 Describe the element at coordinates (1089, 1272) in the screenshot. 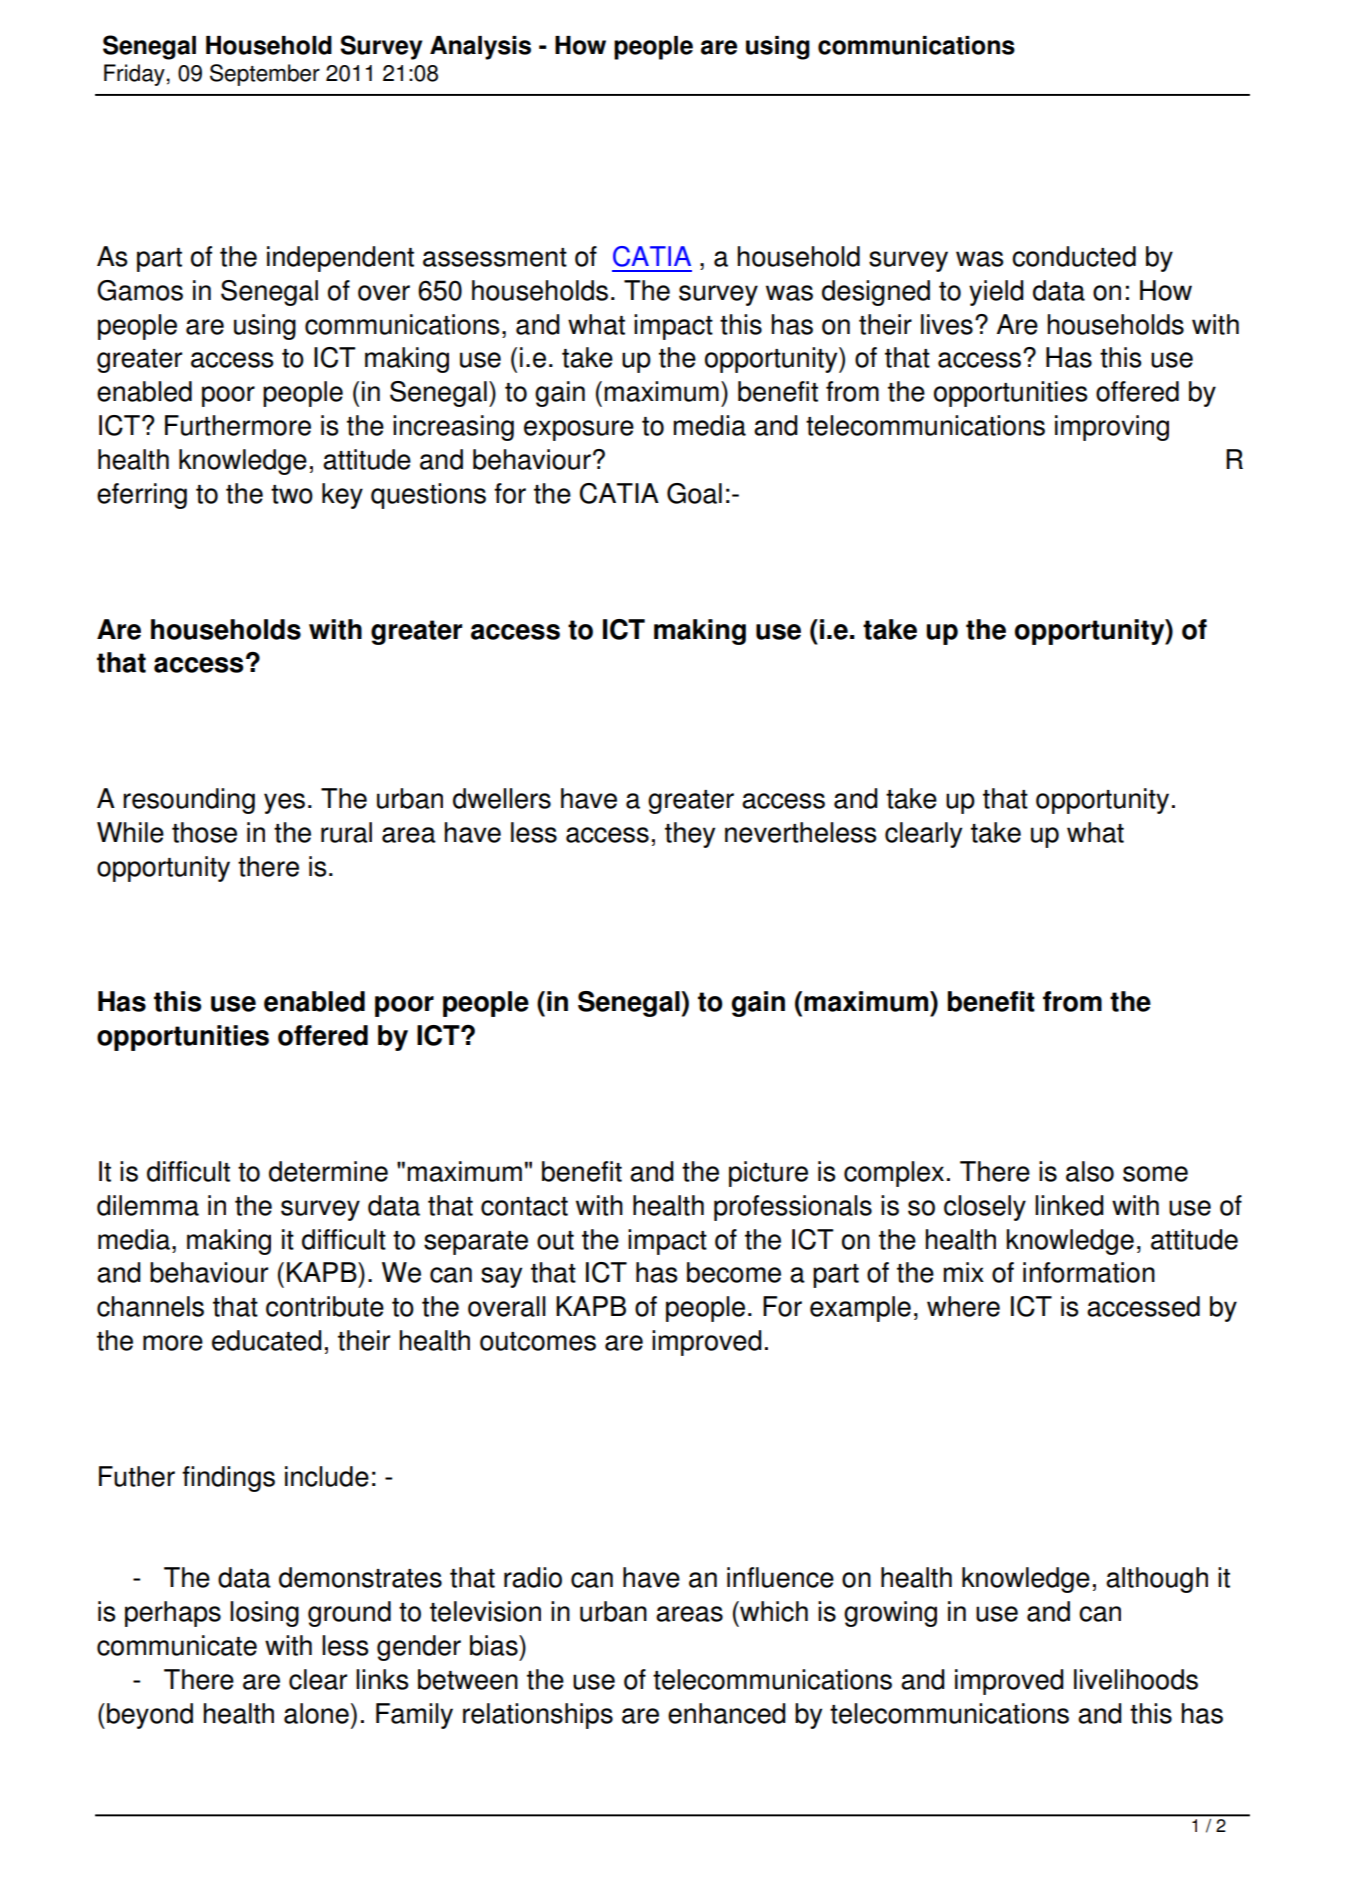

I see `information` at that location.
